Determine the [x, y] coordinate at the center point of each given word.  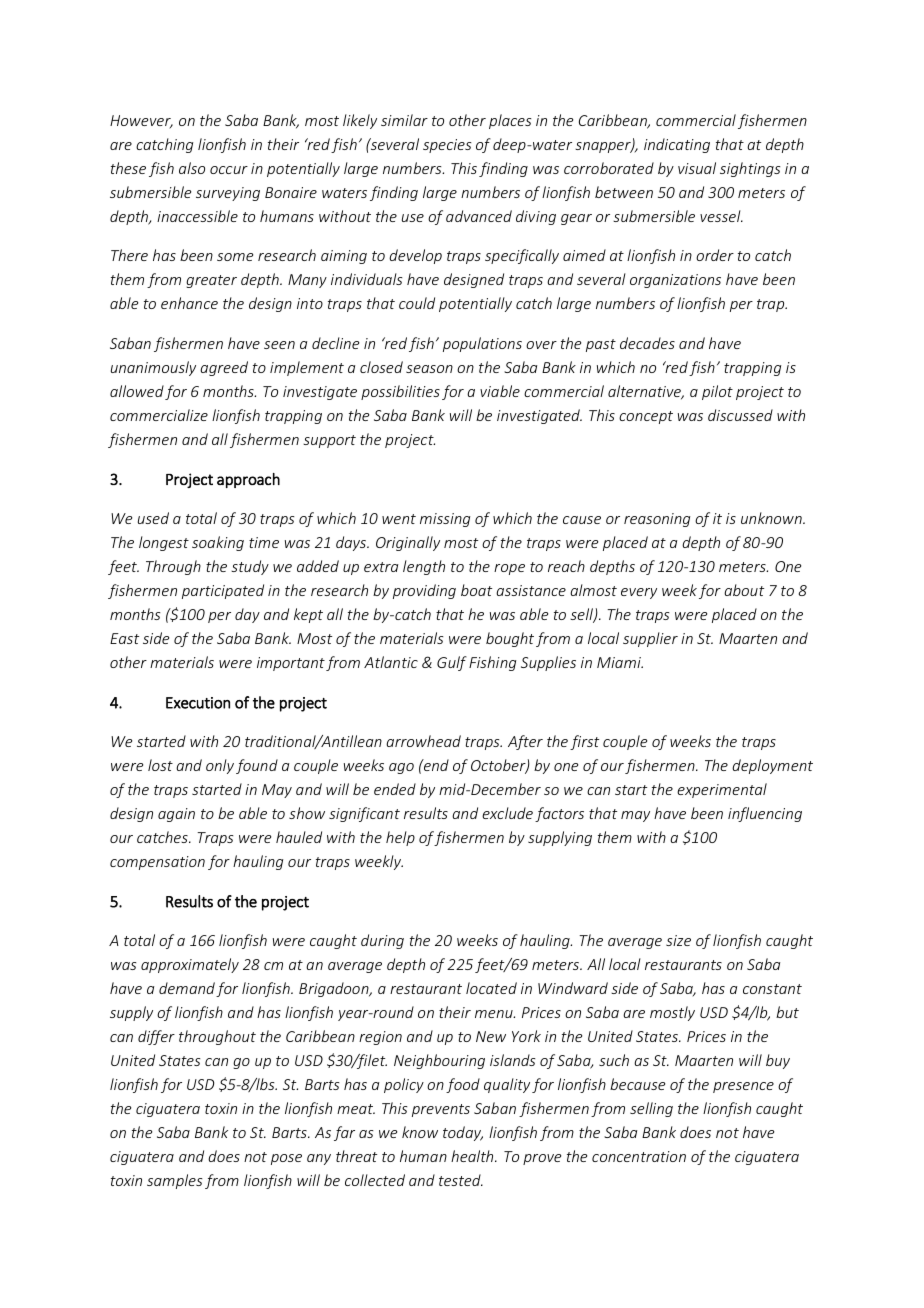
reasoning [657, 520]
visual [697, 168]
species [447, 146]
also [192, 168]
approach [248, 480]
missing [445, 520]
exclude [507, 813]
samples [174, 1181]
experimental [722, 790]
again [176, 815]
